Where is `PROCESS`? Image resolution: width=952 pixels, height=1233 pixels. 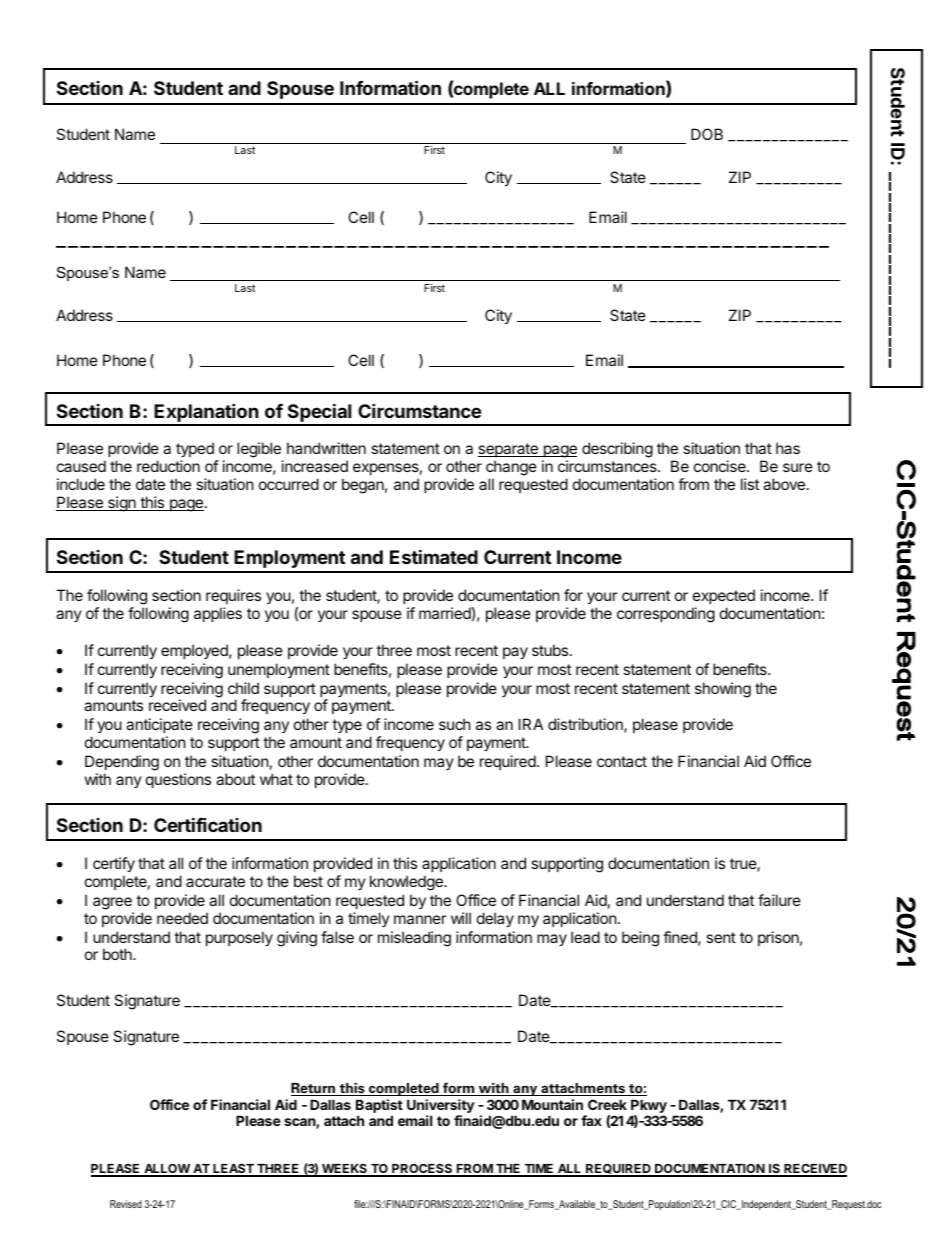
PROCESS is located at coordinates (422, 1170).
